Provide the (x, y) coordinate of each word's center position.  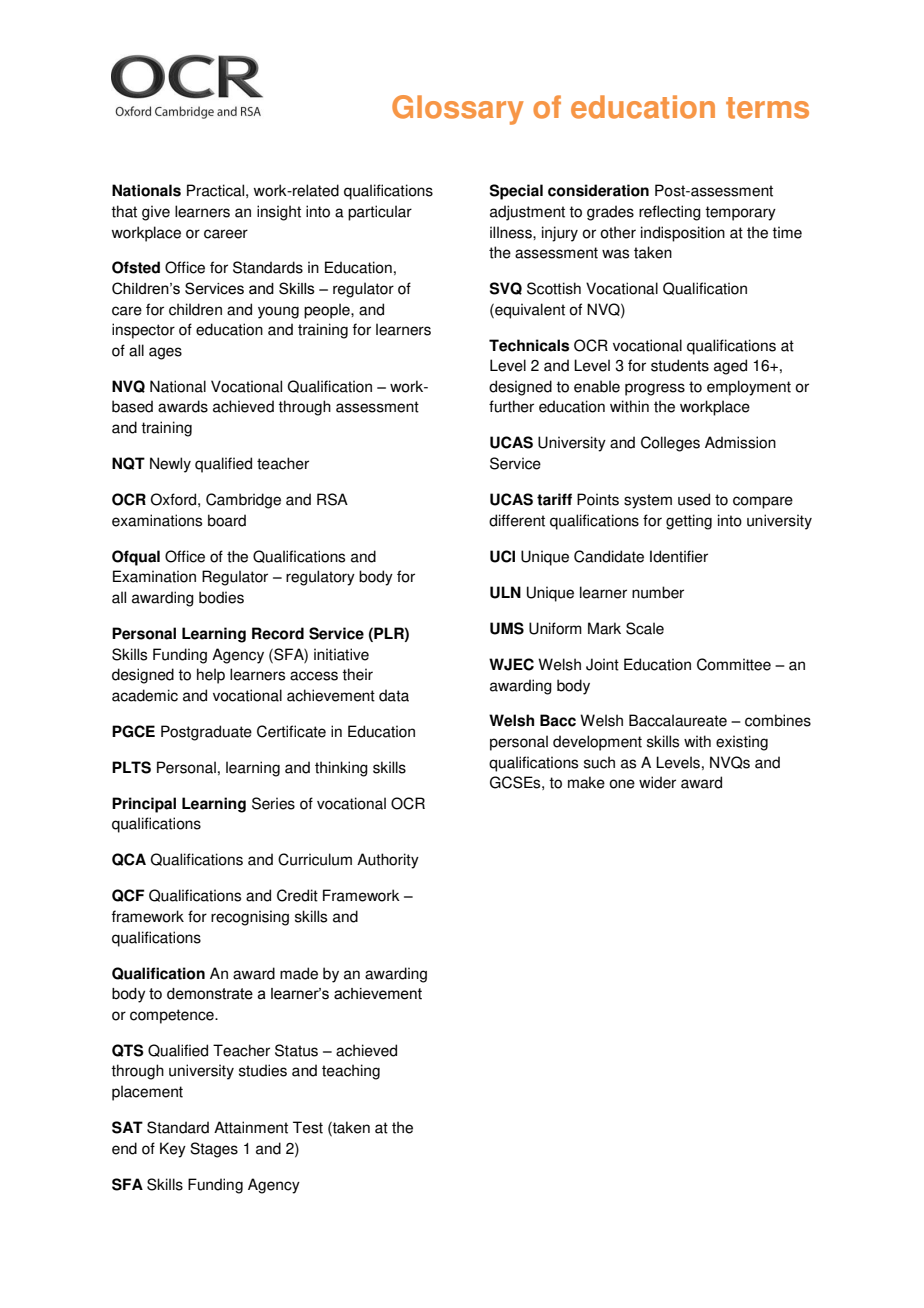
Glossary (458, 110)
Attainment (251, 1127)
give (156, 213)
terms (767, 108)
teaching (351, 1072)
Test (308, 1127)
